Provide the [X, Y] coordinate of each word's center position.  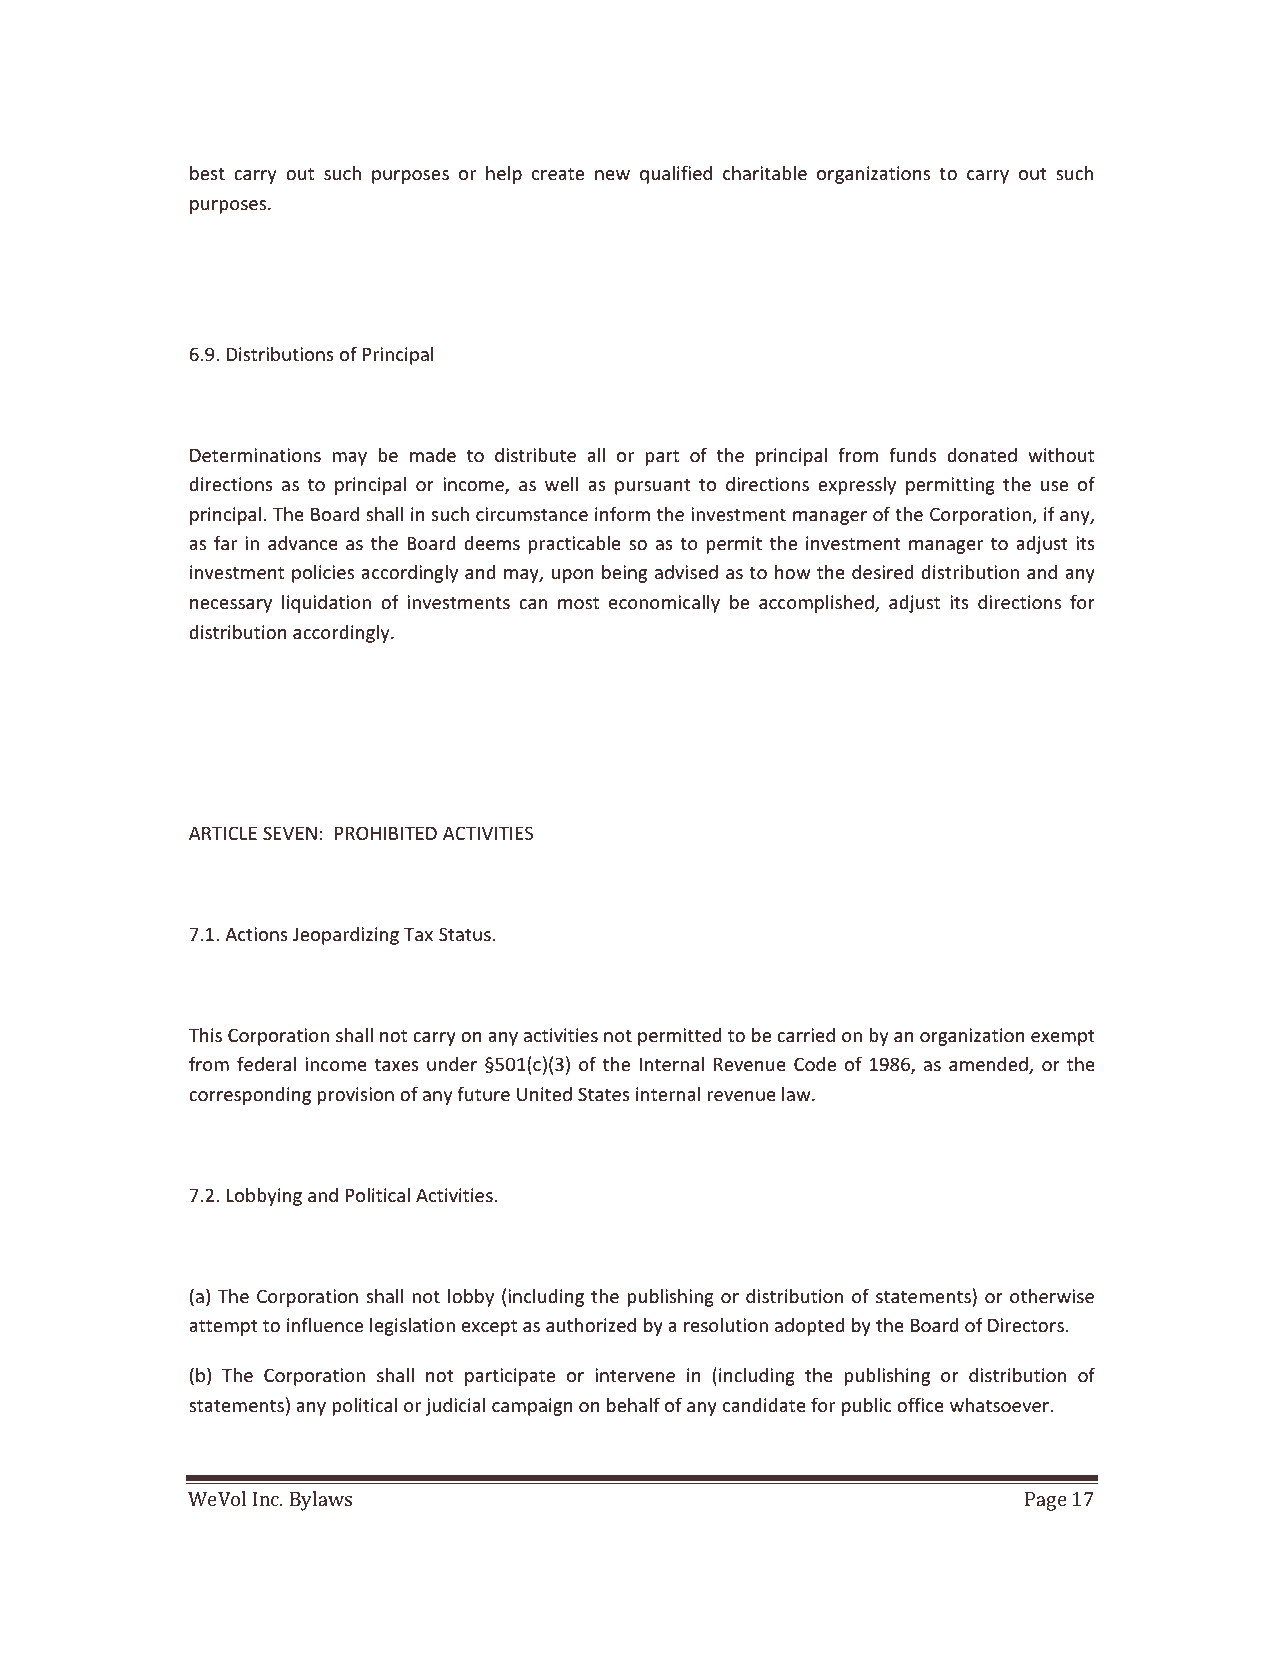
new [612, 175]
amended [989, 1065]
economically [664, 603]
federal [266, 1063]
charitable [765, 172]
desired [882, 572]
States [604, 1094]
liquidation [326, 604]
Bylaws [321, 1501]
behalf [633, 1404]
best [207, 173]
